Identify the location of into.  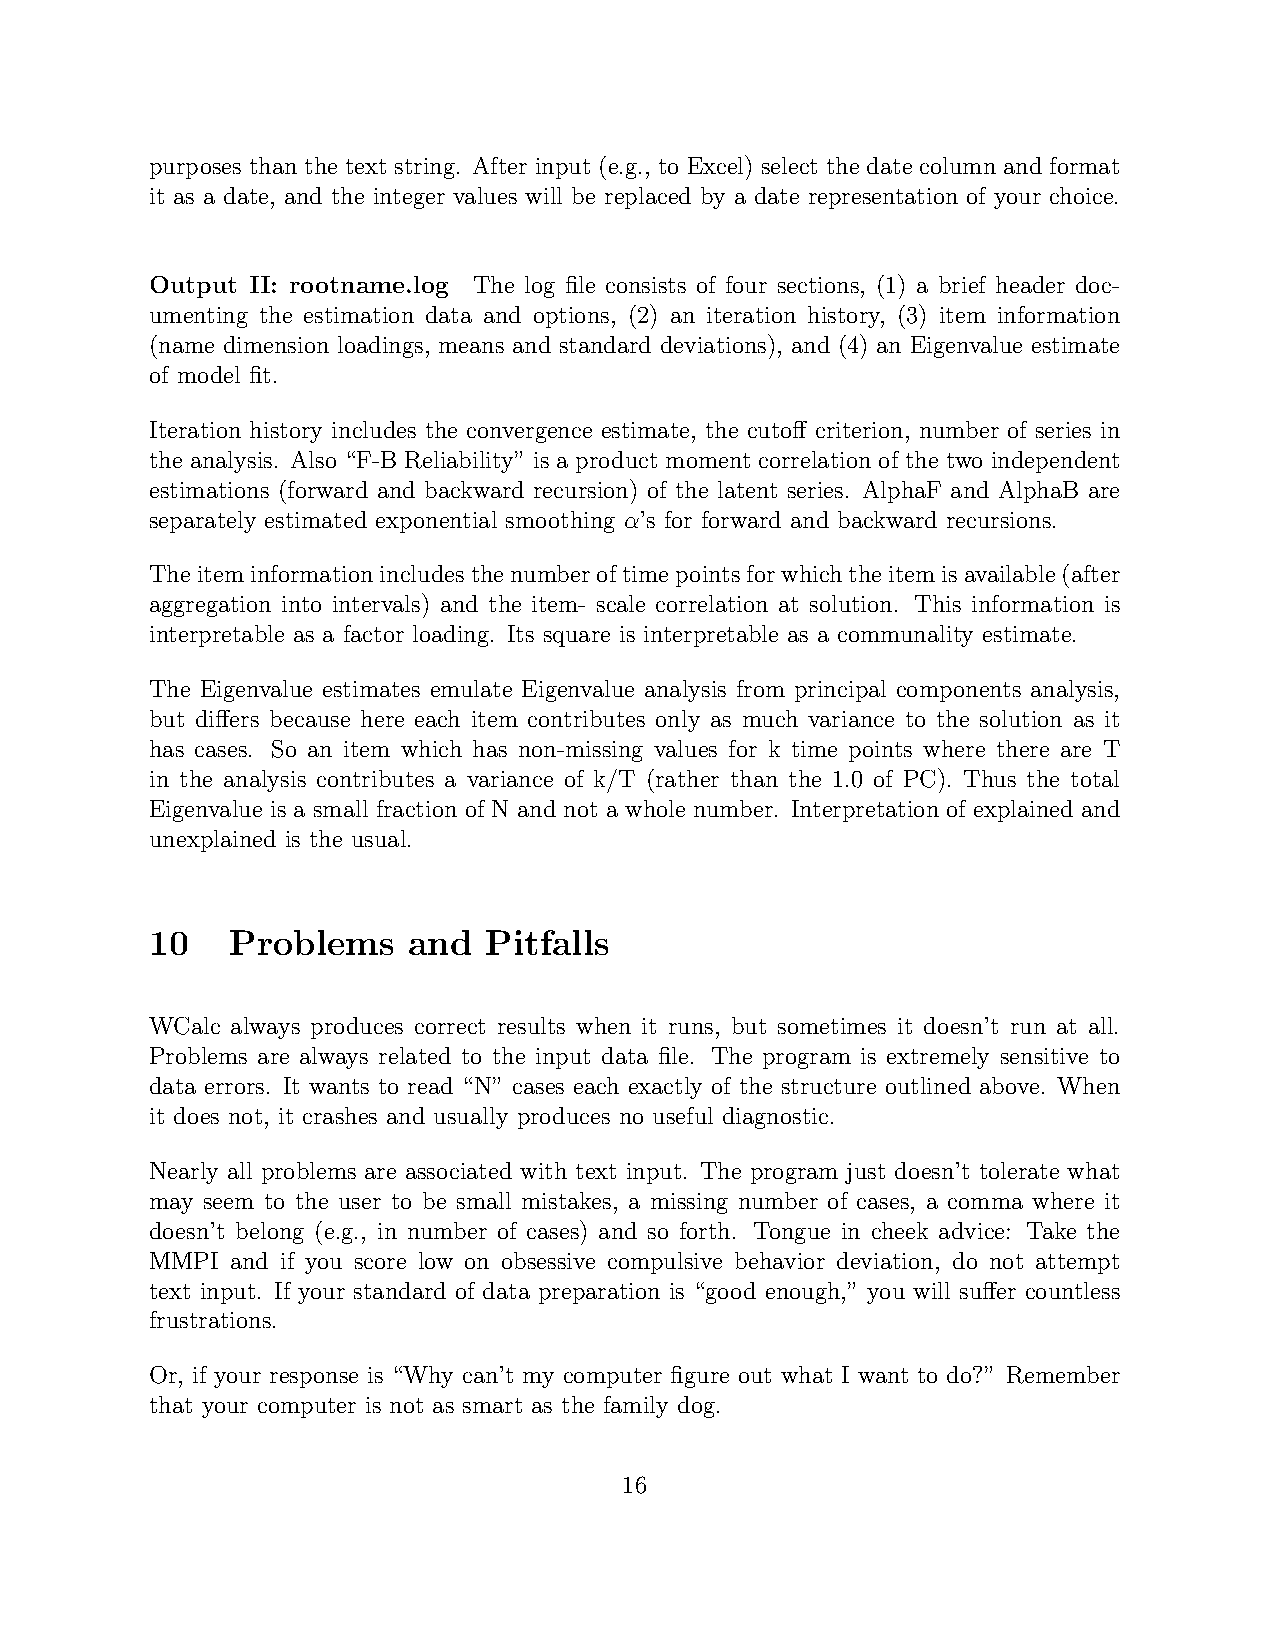
(301, 604).
